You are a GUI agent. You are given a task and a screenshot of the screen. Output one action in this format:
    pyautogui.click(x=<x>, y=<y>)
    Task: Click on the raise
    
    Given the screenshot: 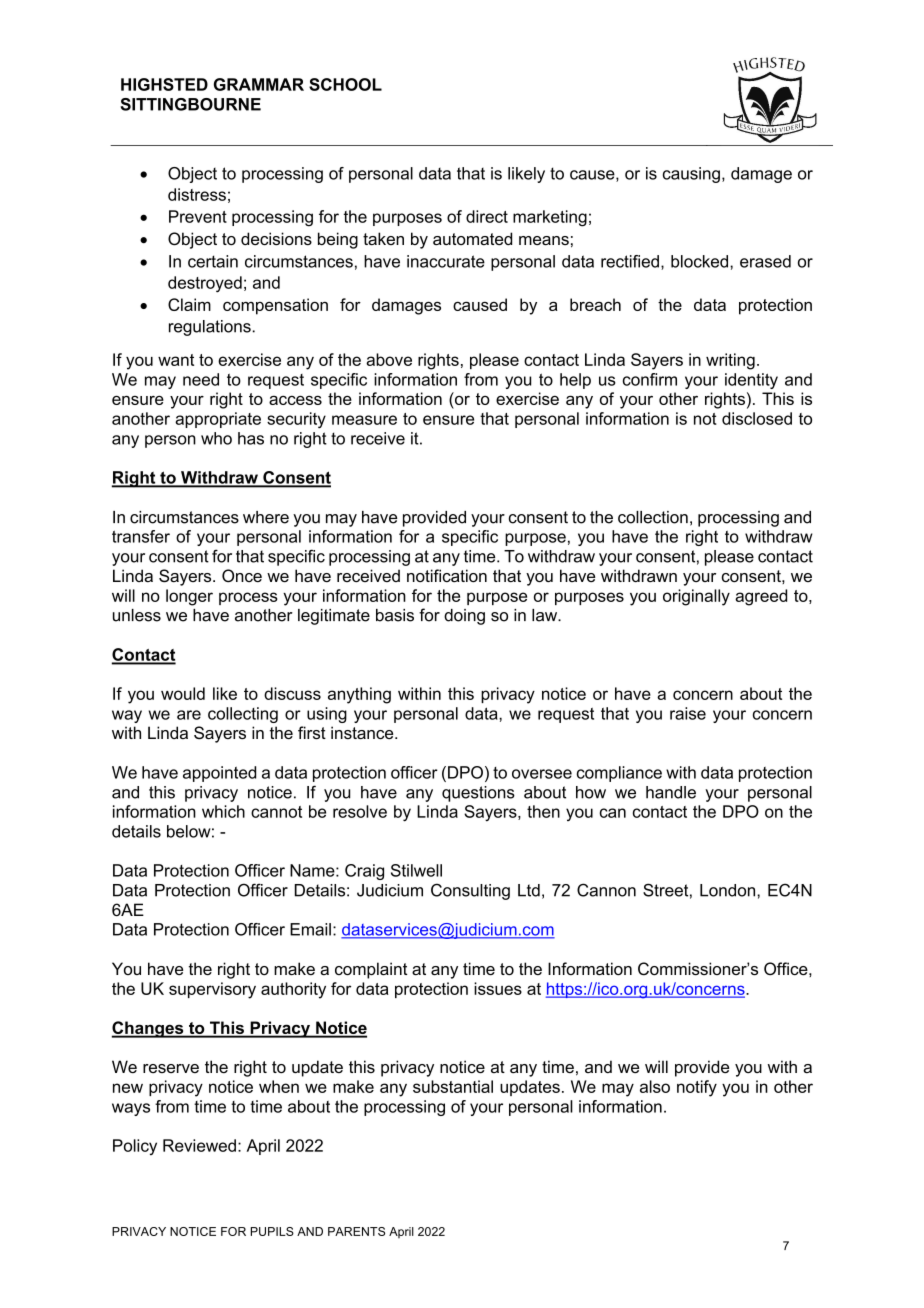 What is the action you would take?
    pyautogui.click(x=688, y=713)
